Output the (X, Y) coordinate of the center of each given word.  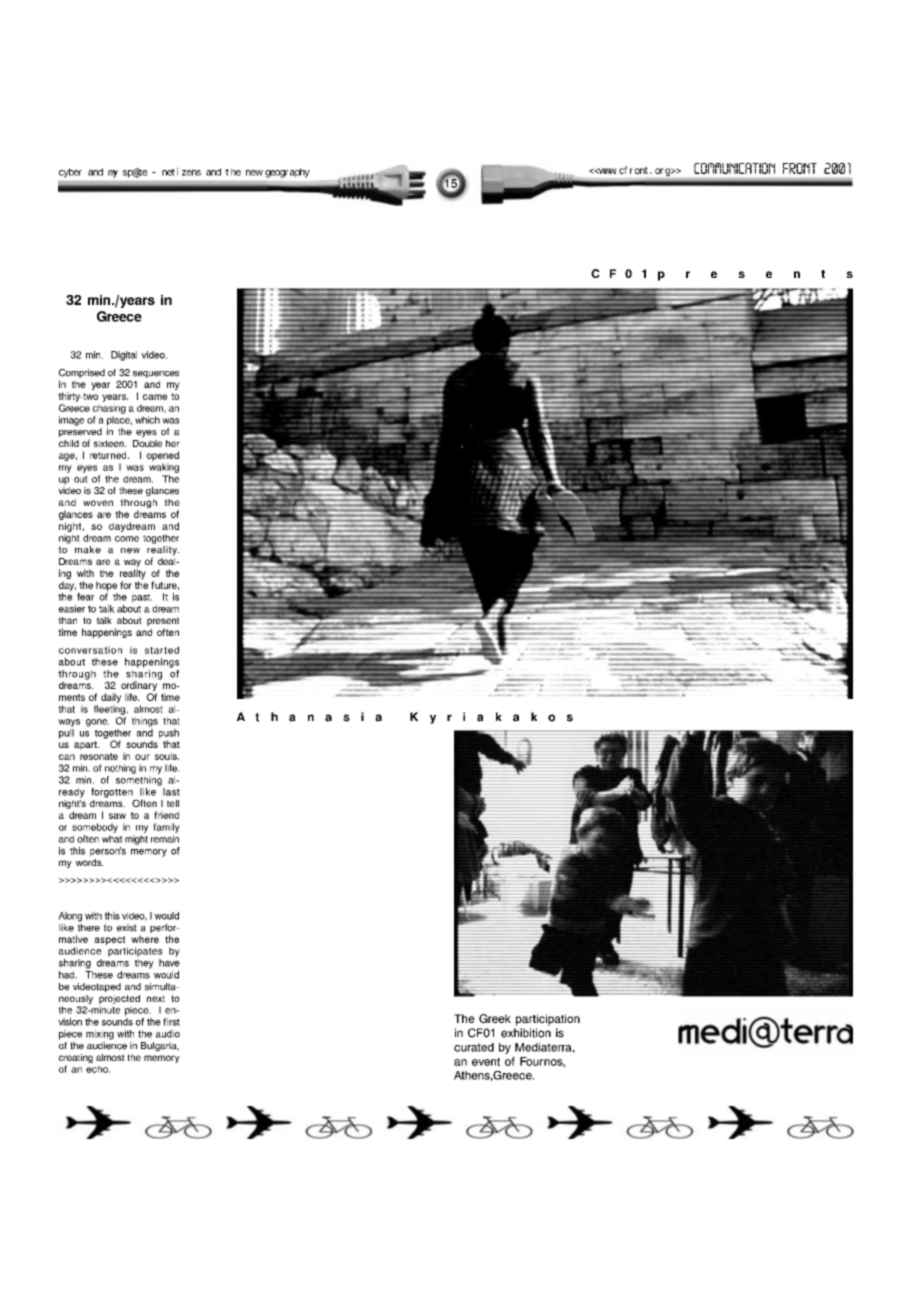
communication (734, 168)
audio (168, 1034)
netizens (181, 172)
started (162, 650)
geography (287, 173)
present (163, 623)
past (142, 598)
